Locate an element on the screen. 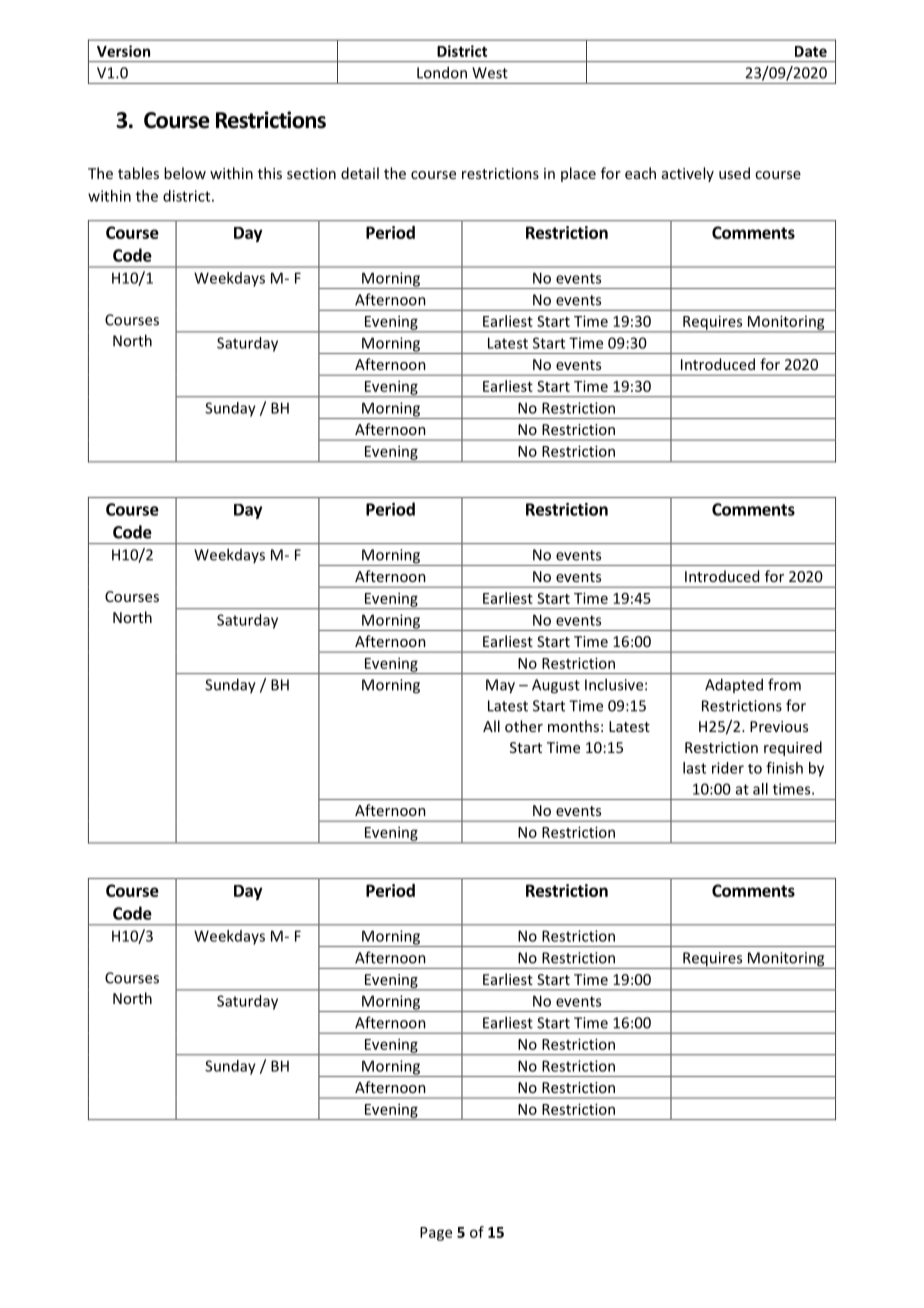  Adapted is located at coordinates (734, 685).
